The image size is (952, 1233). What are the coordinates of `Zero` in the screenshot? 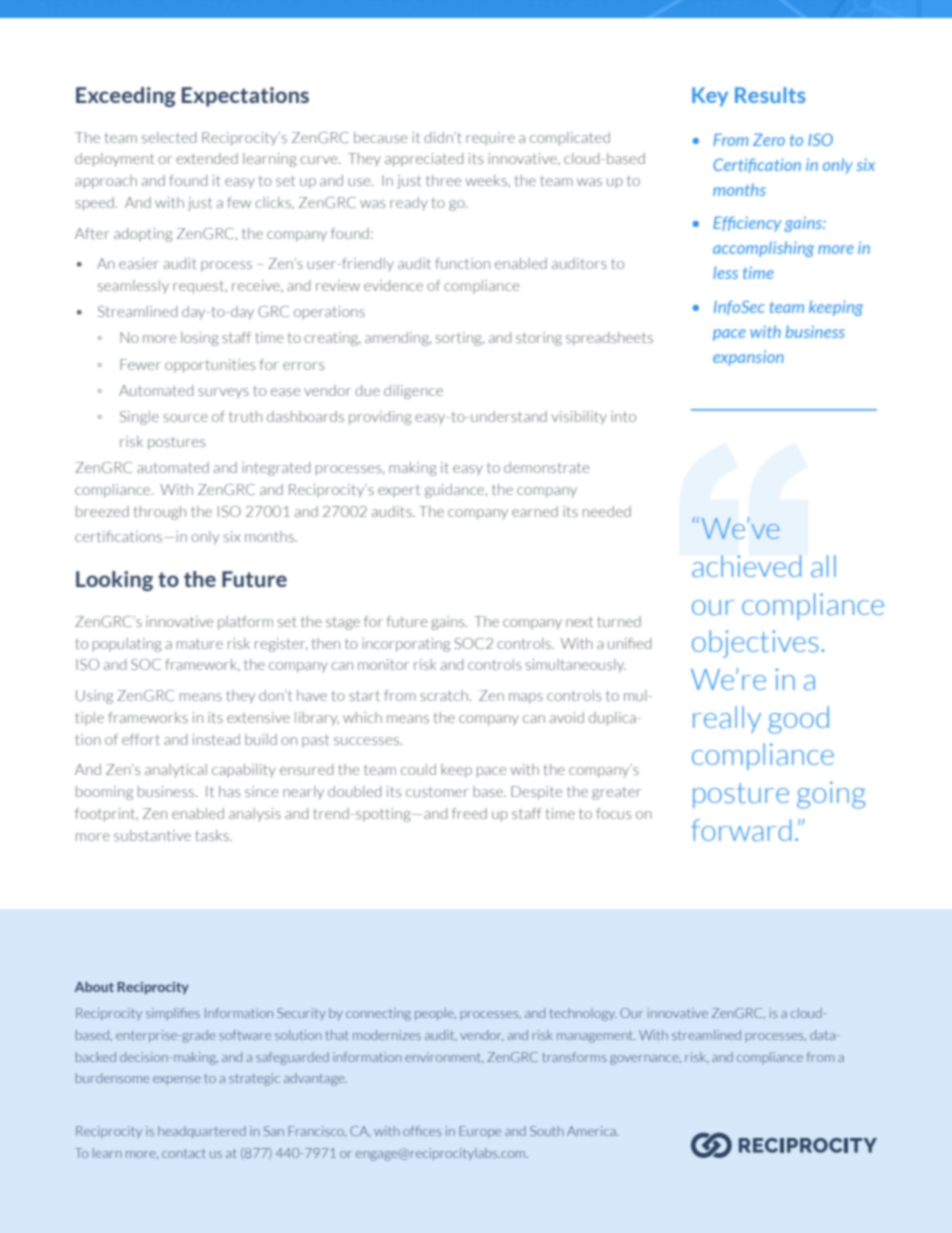 It's located at (769, 140).
